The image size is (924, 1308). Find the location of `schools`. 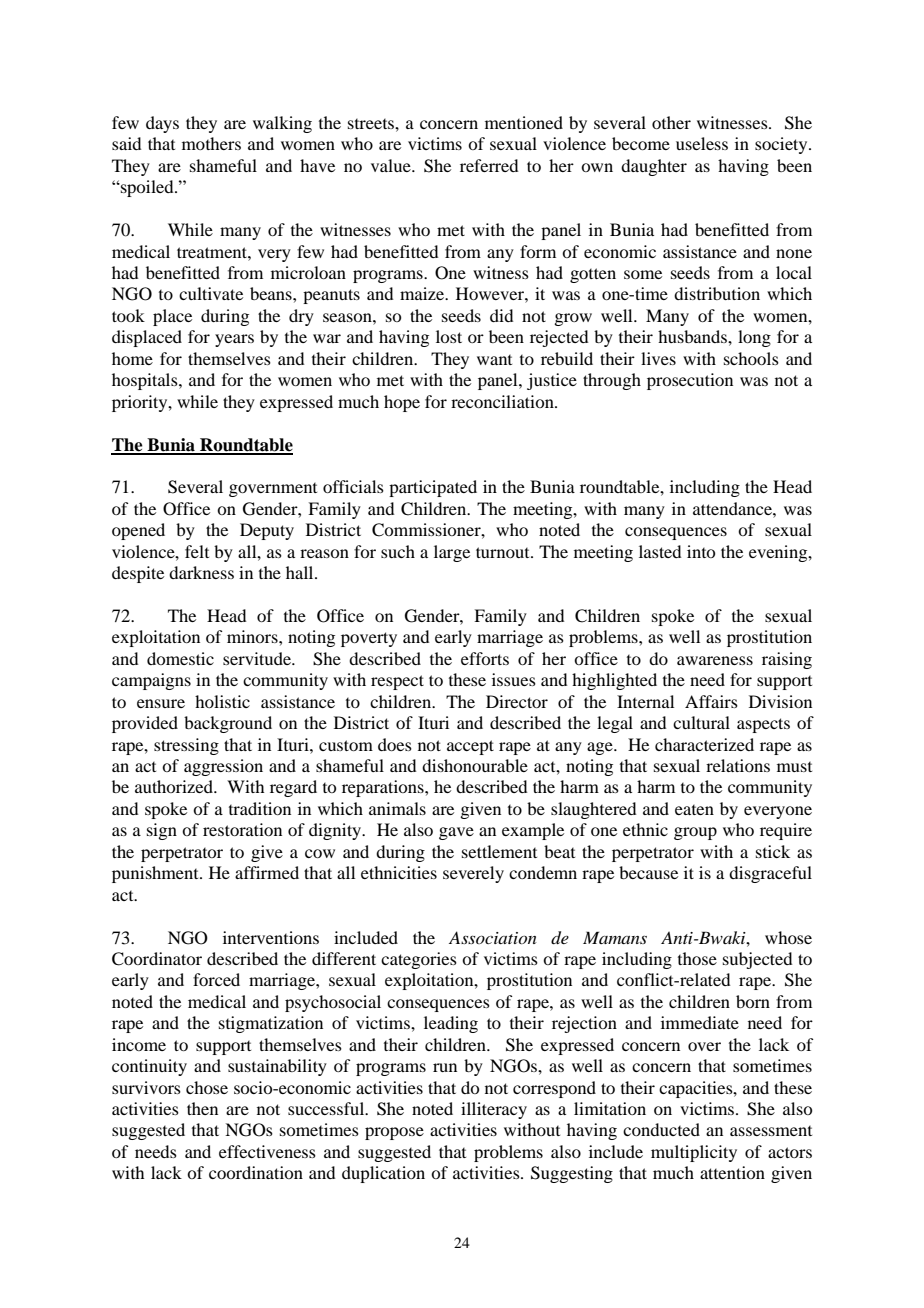

schools is located at coordinates (751, 358).
